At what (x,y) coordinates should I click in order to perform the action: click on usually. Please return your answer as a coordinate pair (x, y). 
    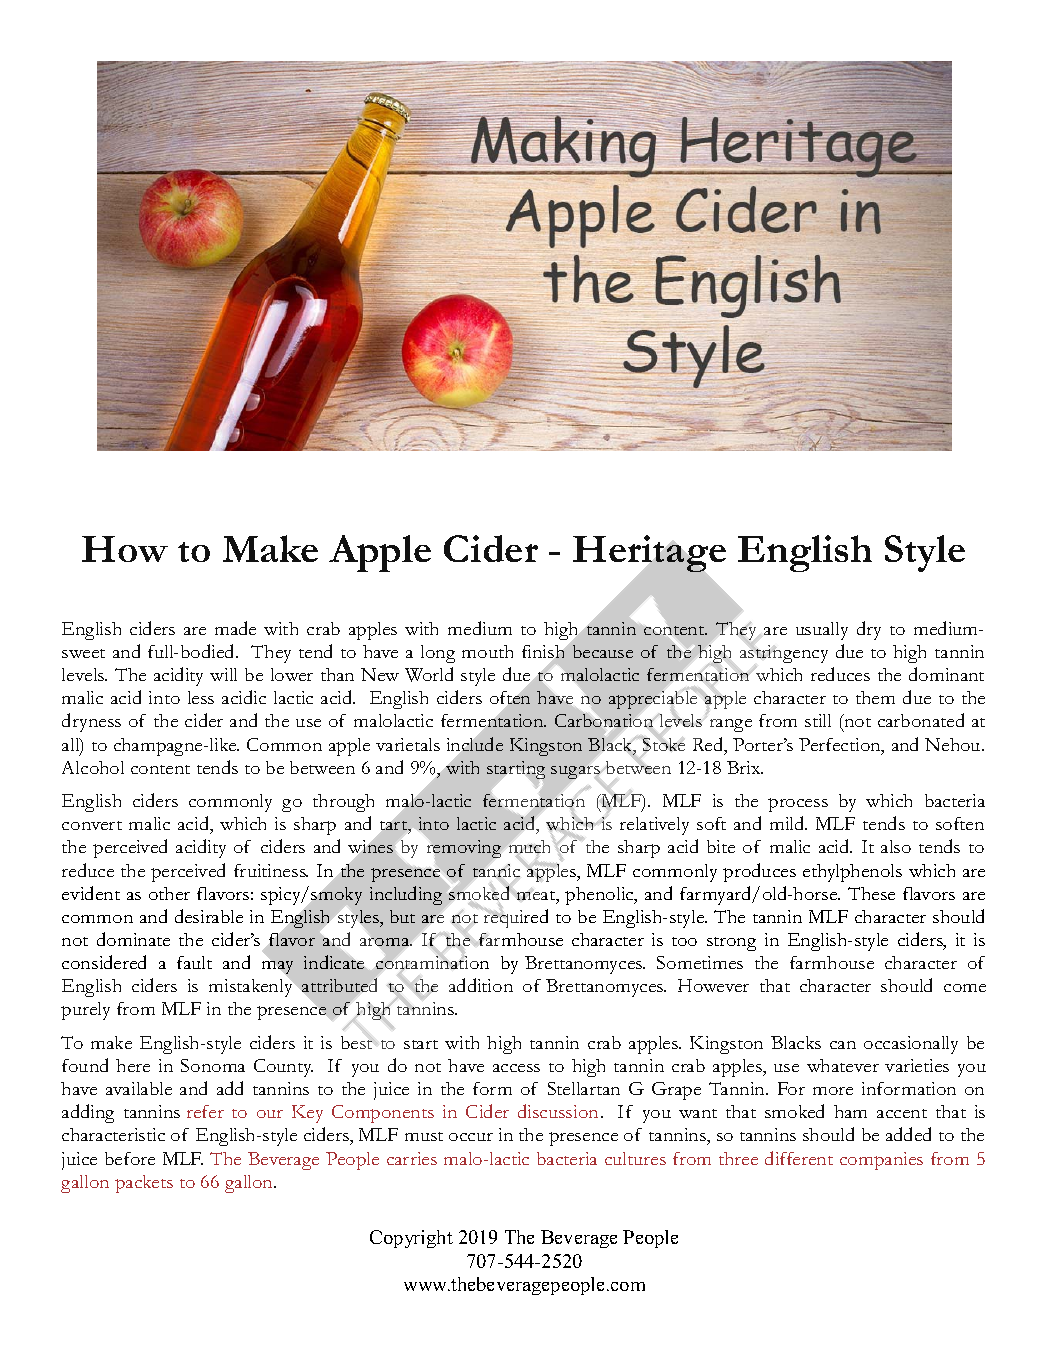
    Looking at the image, I should click on (822, 631).
